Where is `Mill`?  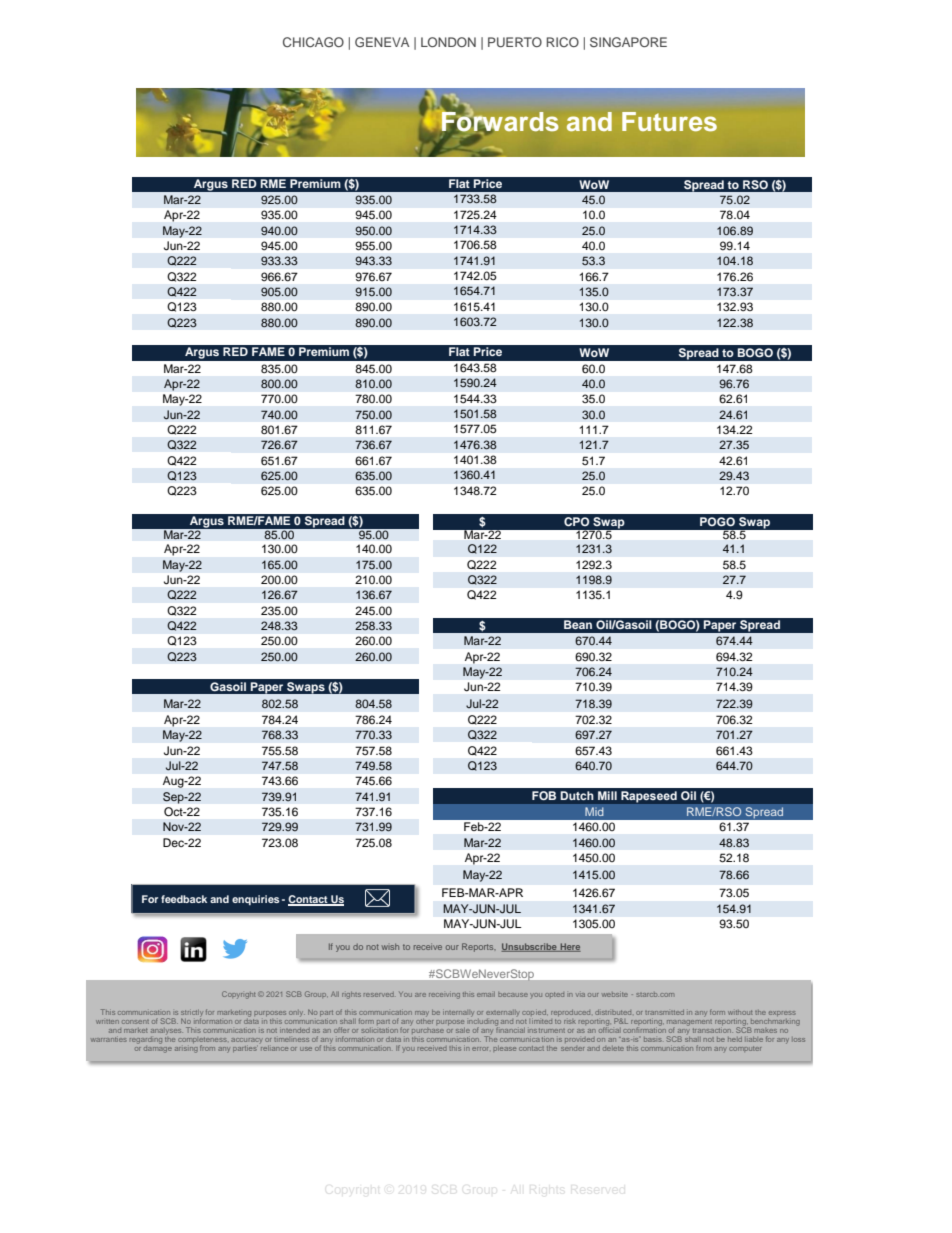 Mill is located at coordinates (607, 795).
